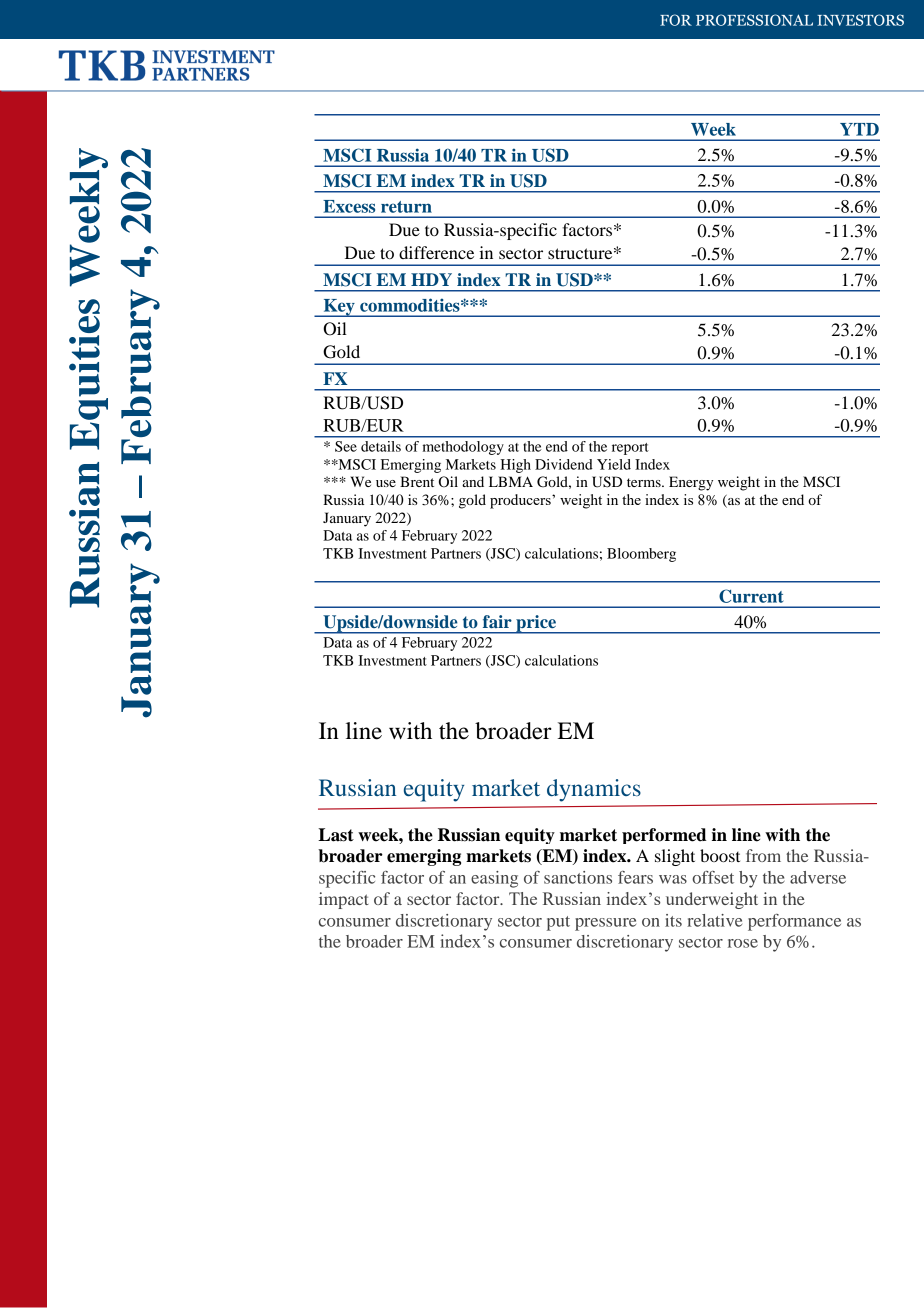 The height and width of the screenshot is (1308, 924). I want to click on YTD, so click(859, 129).
